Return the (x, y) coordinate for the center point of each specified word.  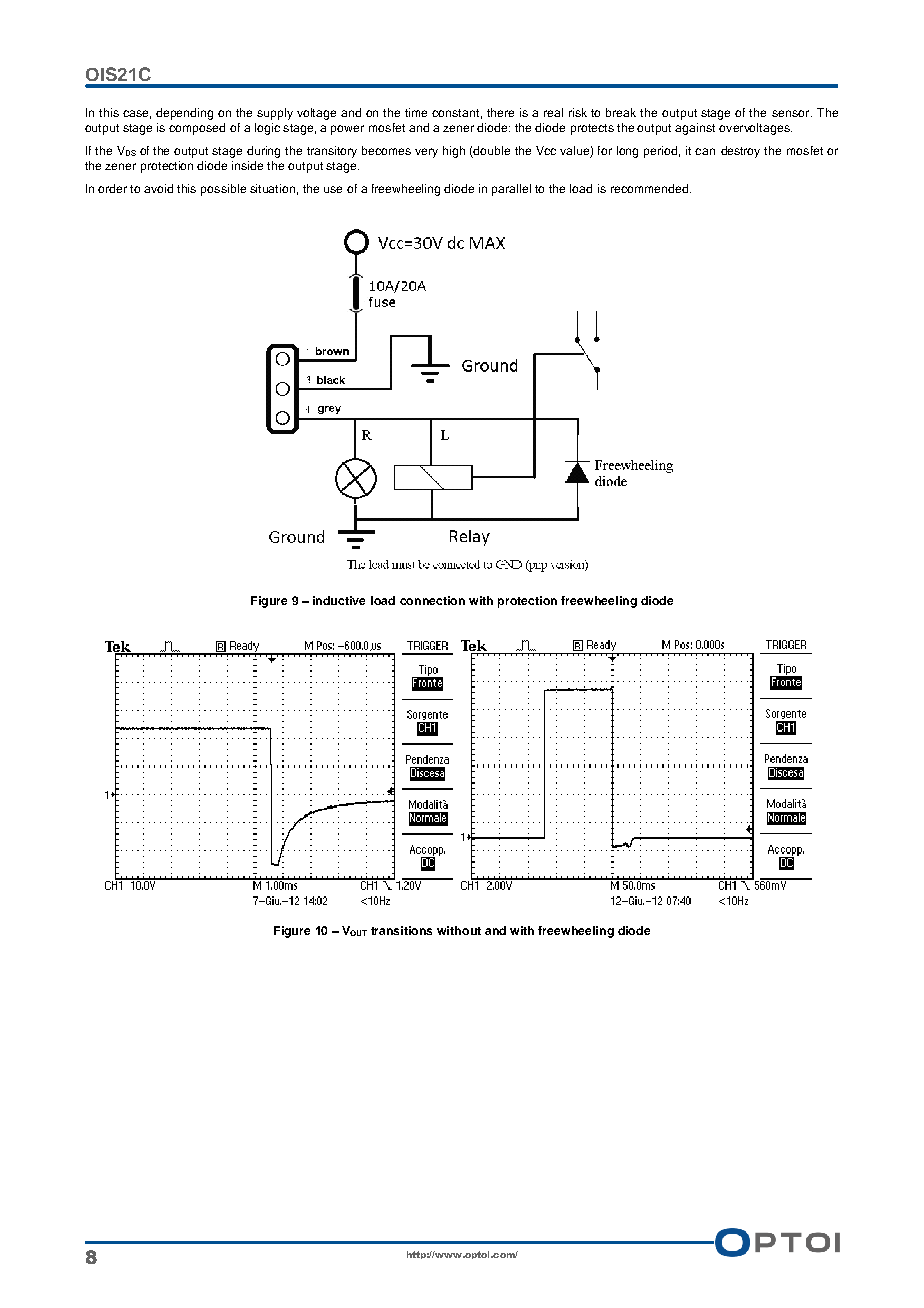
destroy (740, 152)
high (454, 152)
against (695, 129)
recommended (651, 188)
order (112, 188)
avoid (158, 188)
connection (432, 600)
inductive (339, 600)
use (333, 189)
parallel (511, 190)
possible (223, 190)
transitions (401, 930)
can (705, 151)
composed (197, 129)
